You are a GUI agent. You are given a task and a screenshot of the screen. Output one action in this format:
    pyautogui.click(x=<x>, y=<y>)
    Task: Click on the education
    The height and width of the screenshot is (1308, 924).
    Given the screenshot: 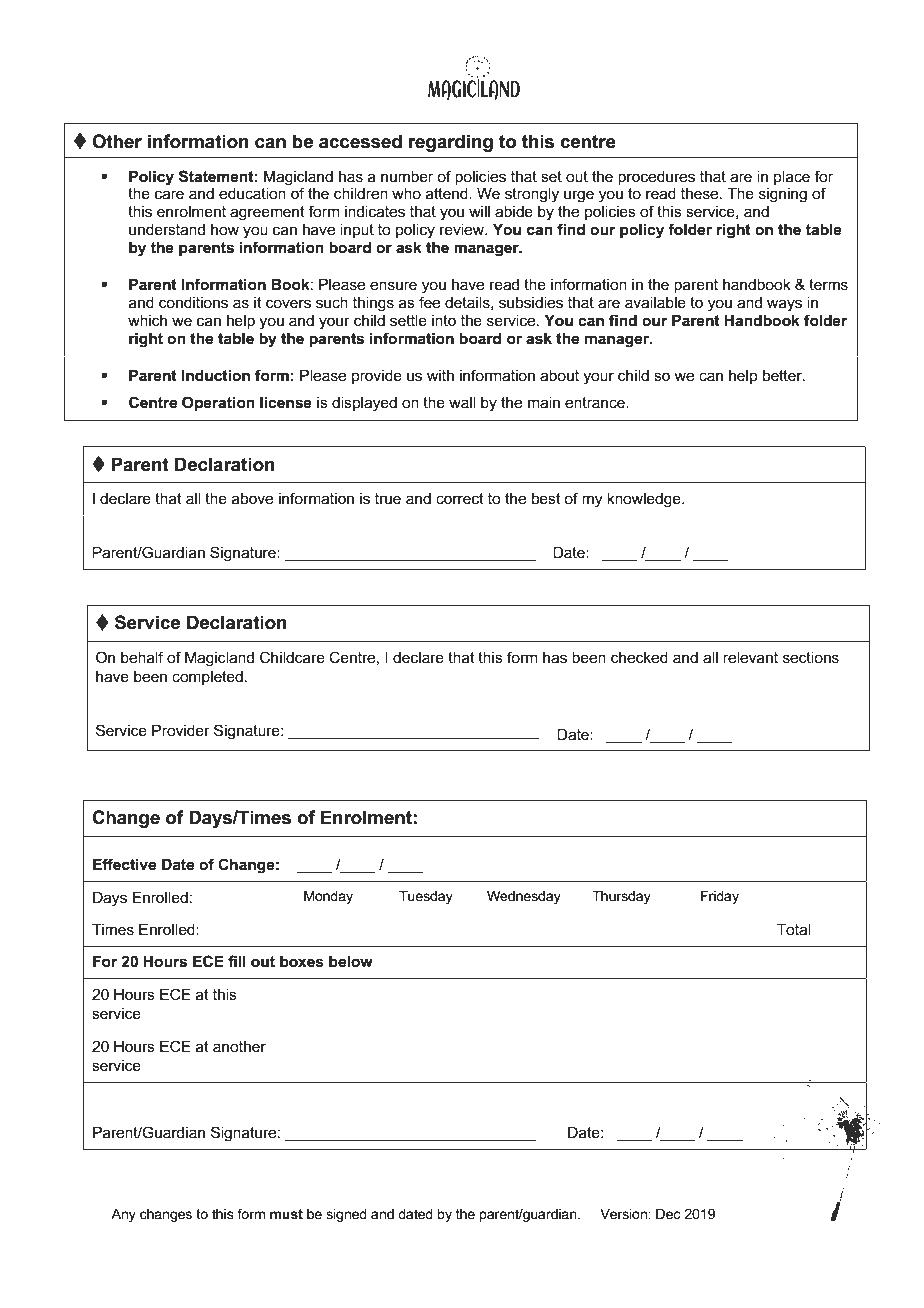 What is the action you would take?
    pyautogui.click(x=252, y=193)
